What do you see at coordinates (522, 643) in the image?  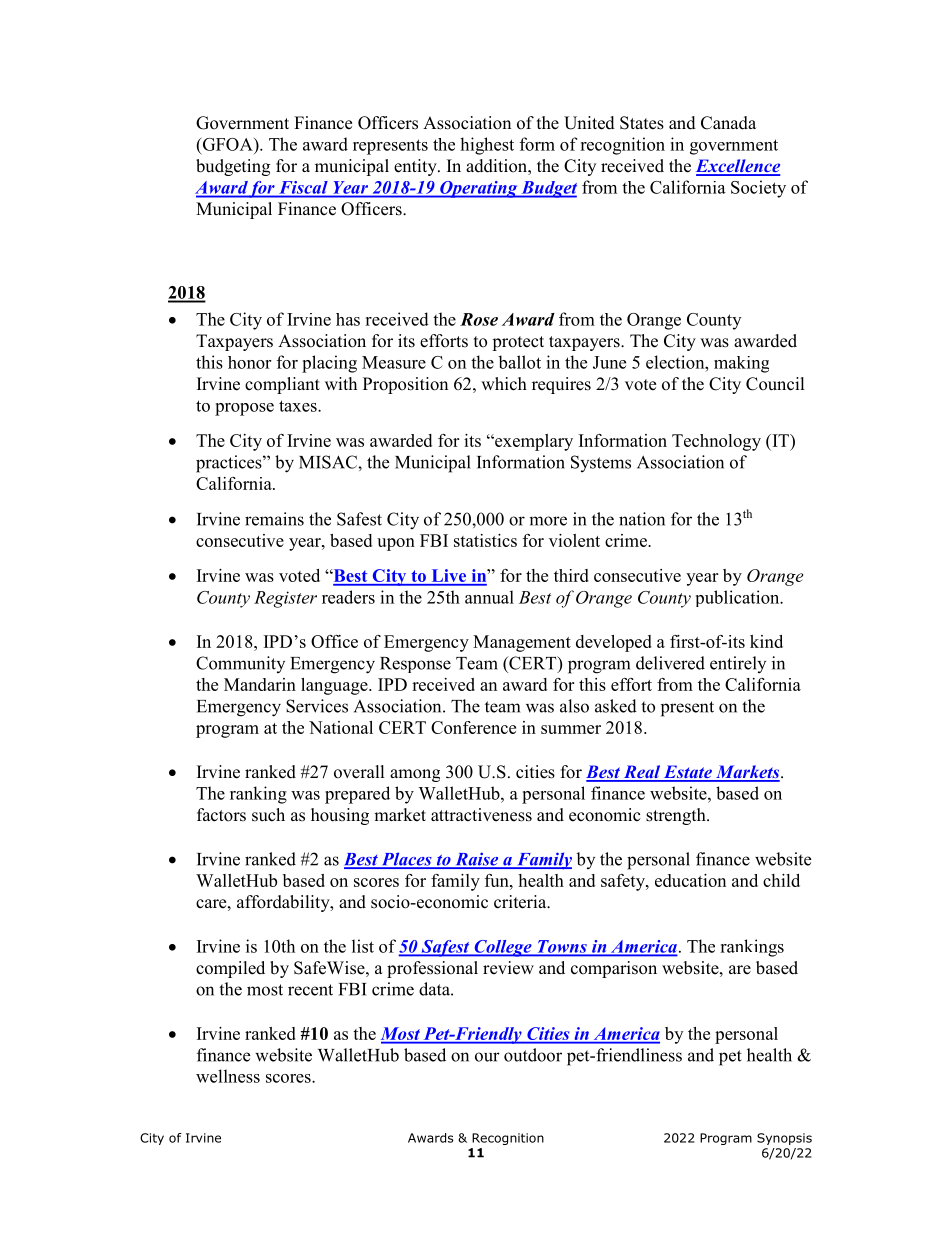 I see `Management` at bounding box center [522, 643].
